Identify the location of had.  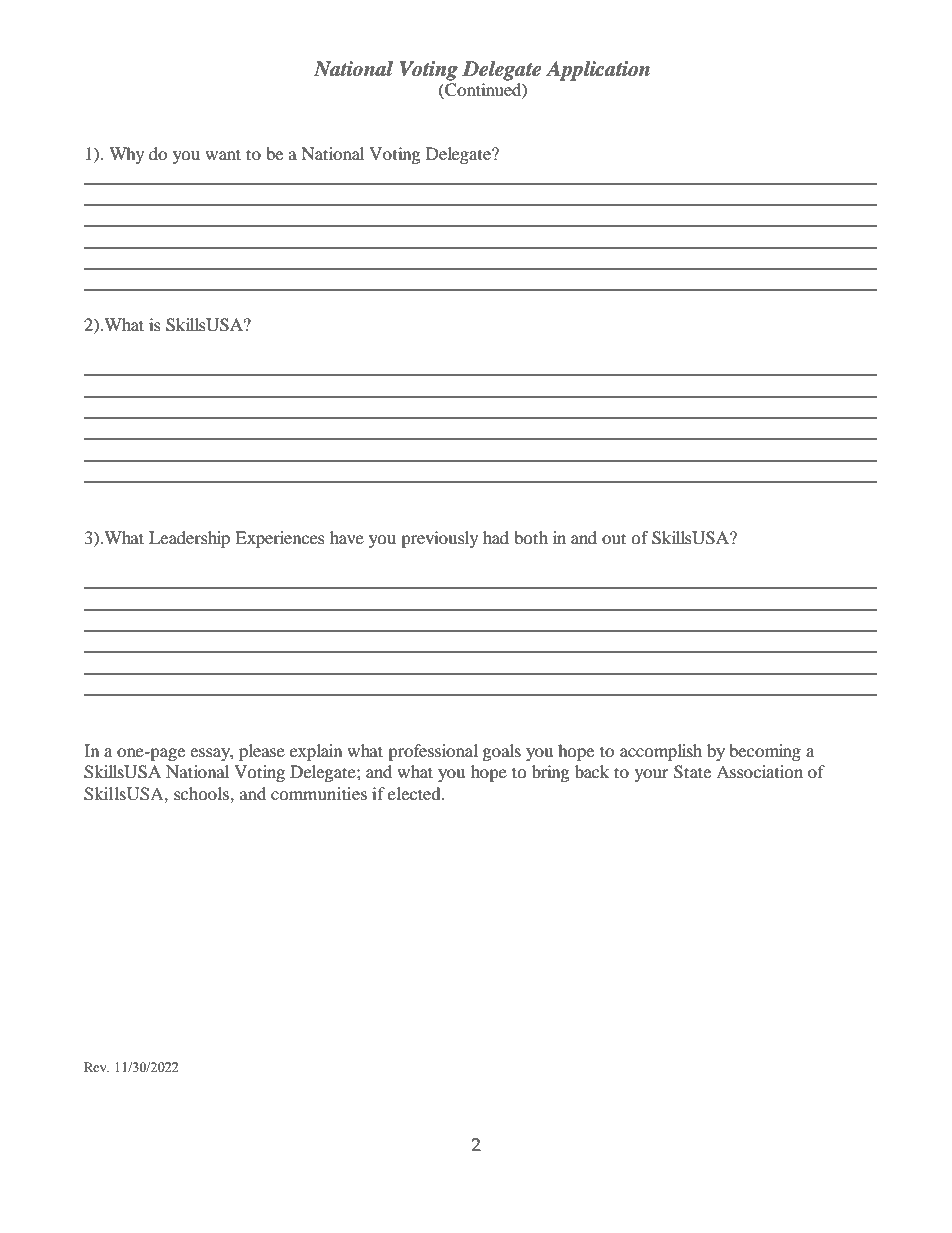
(496, 537).
